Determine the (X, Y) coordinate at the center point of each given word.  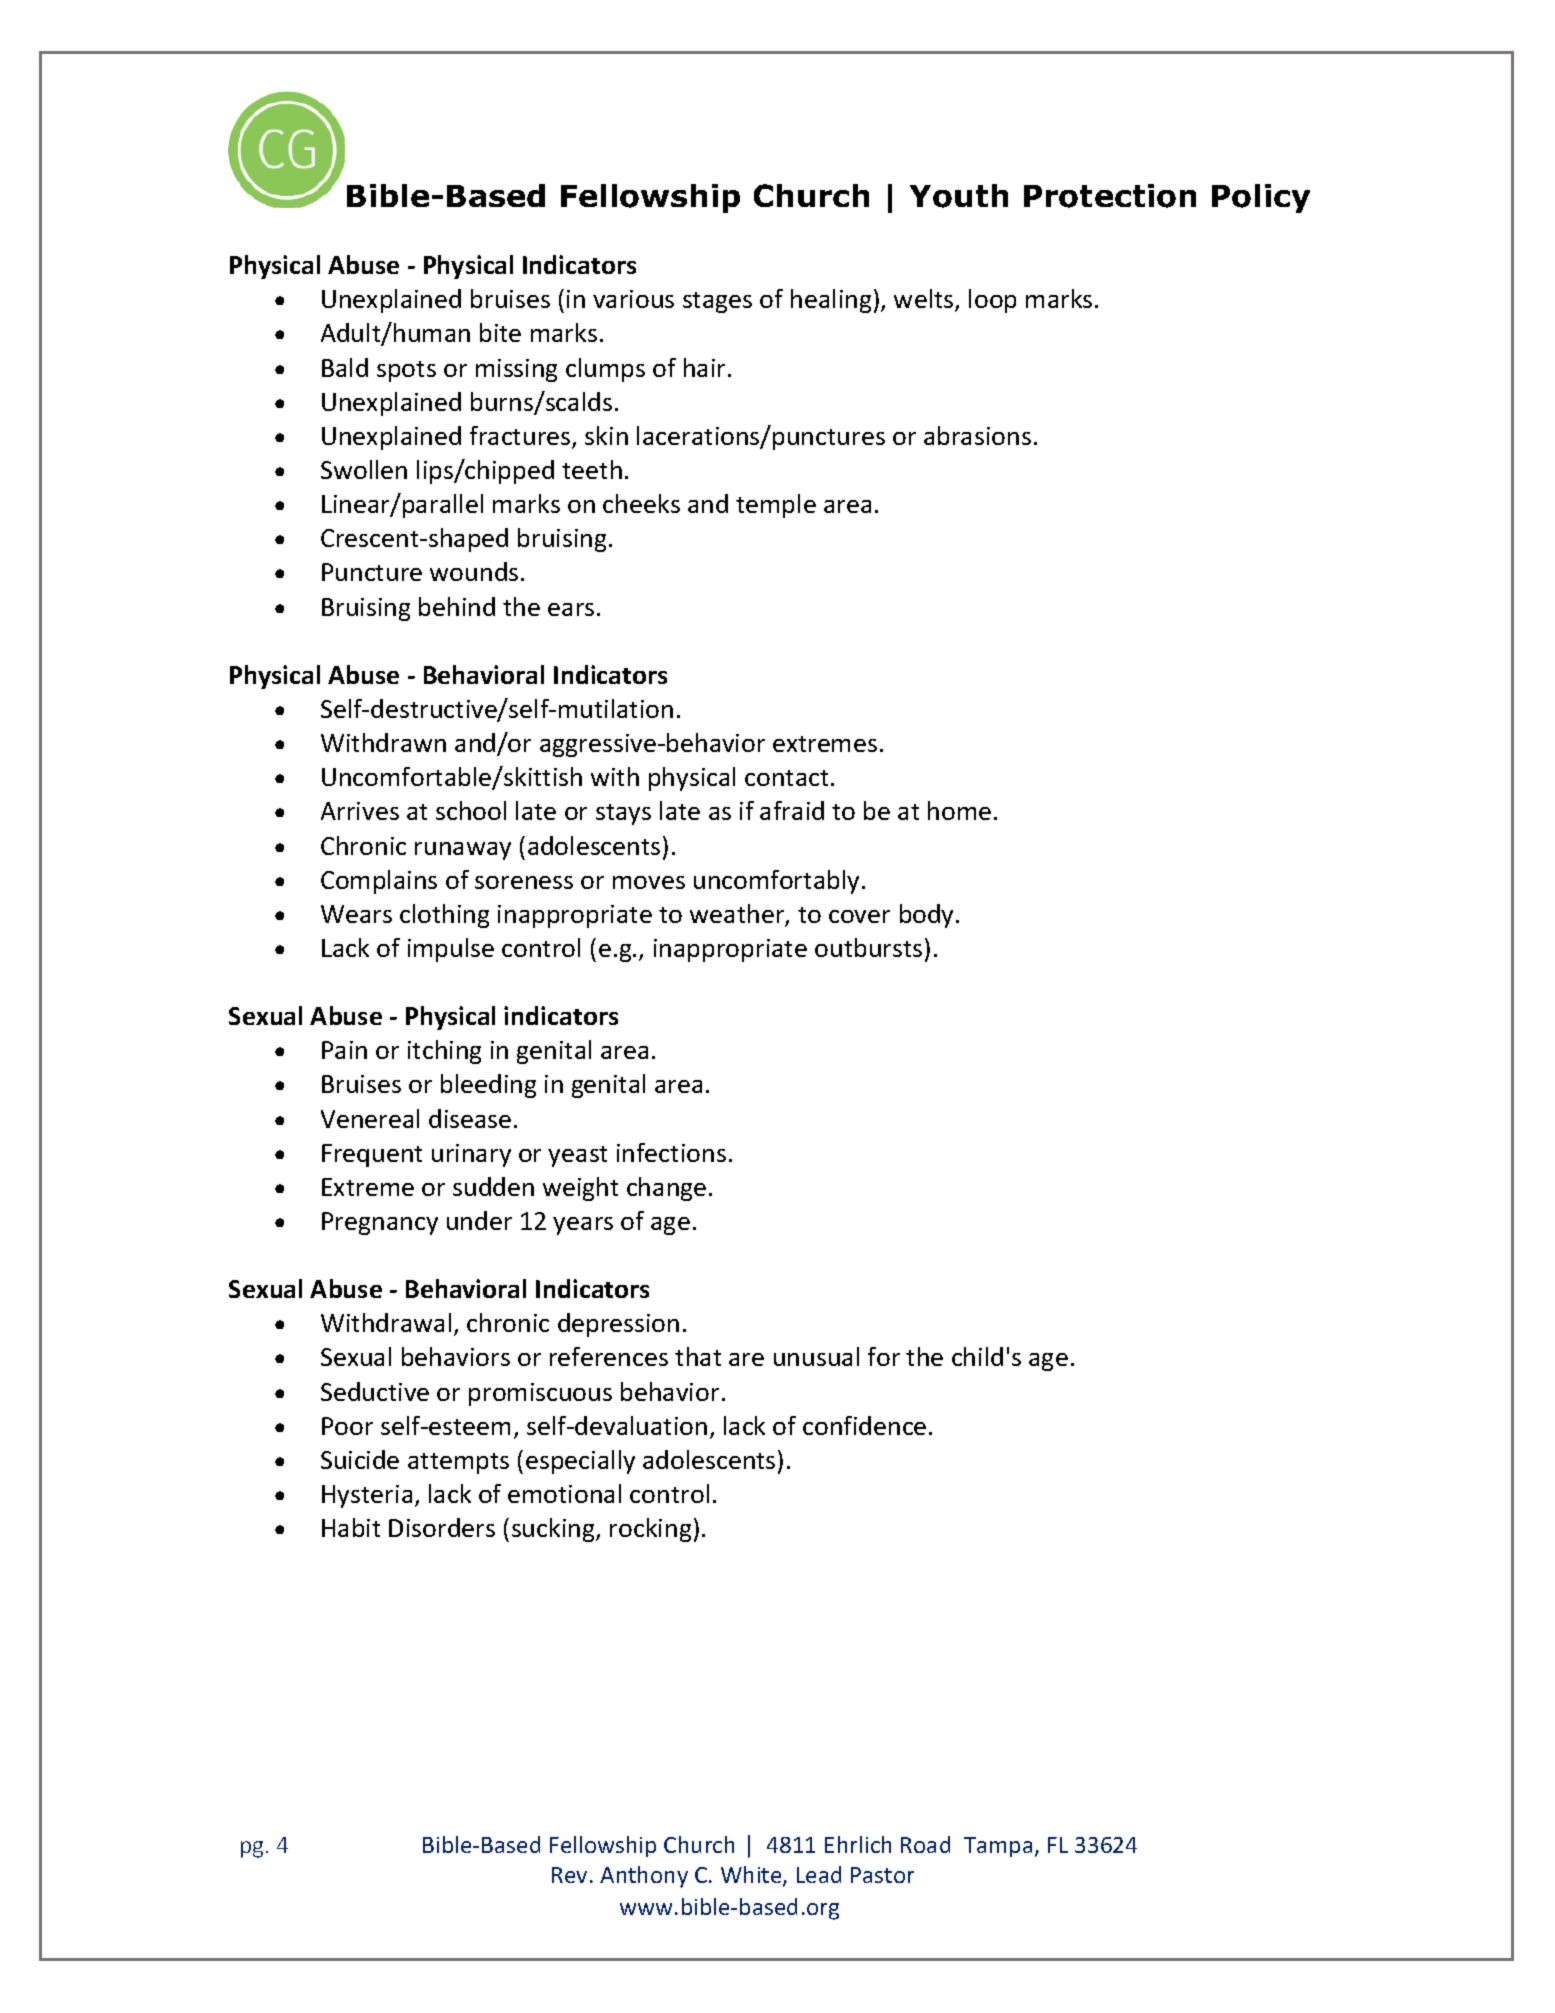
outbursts (868, 947)
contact (786, 778)
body (926, 916)
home (959, 810)
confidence (864, 1425)
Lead (819, 1874)
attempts (458, 1463)
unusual (816, 1356)
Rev (569, 1875)
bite (500, 332)
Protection (1110, 196)
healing (831, 301)
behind (457, 606)
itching (444, 1052)
